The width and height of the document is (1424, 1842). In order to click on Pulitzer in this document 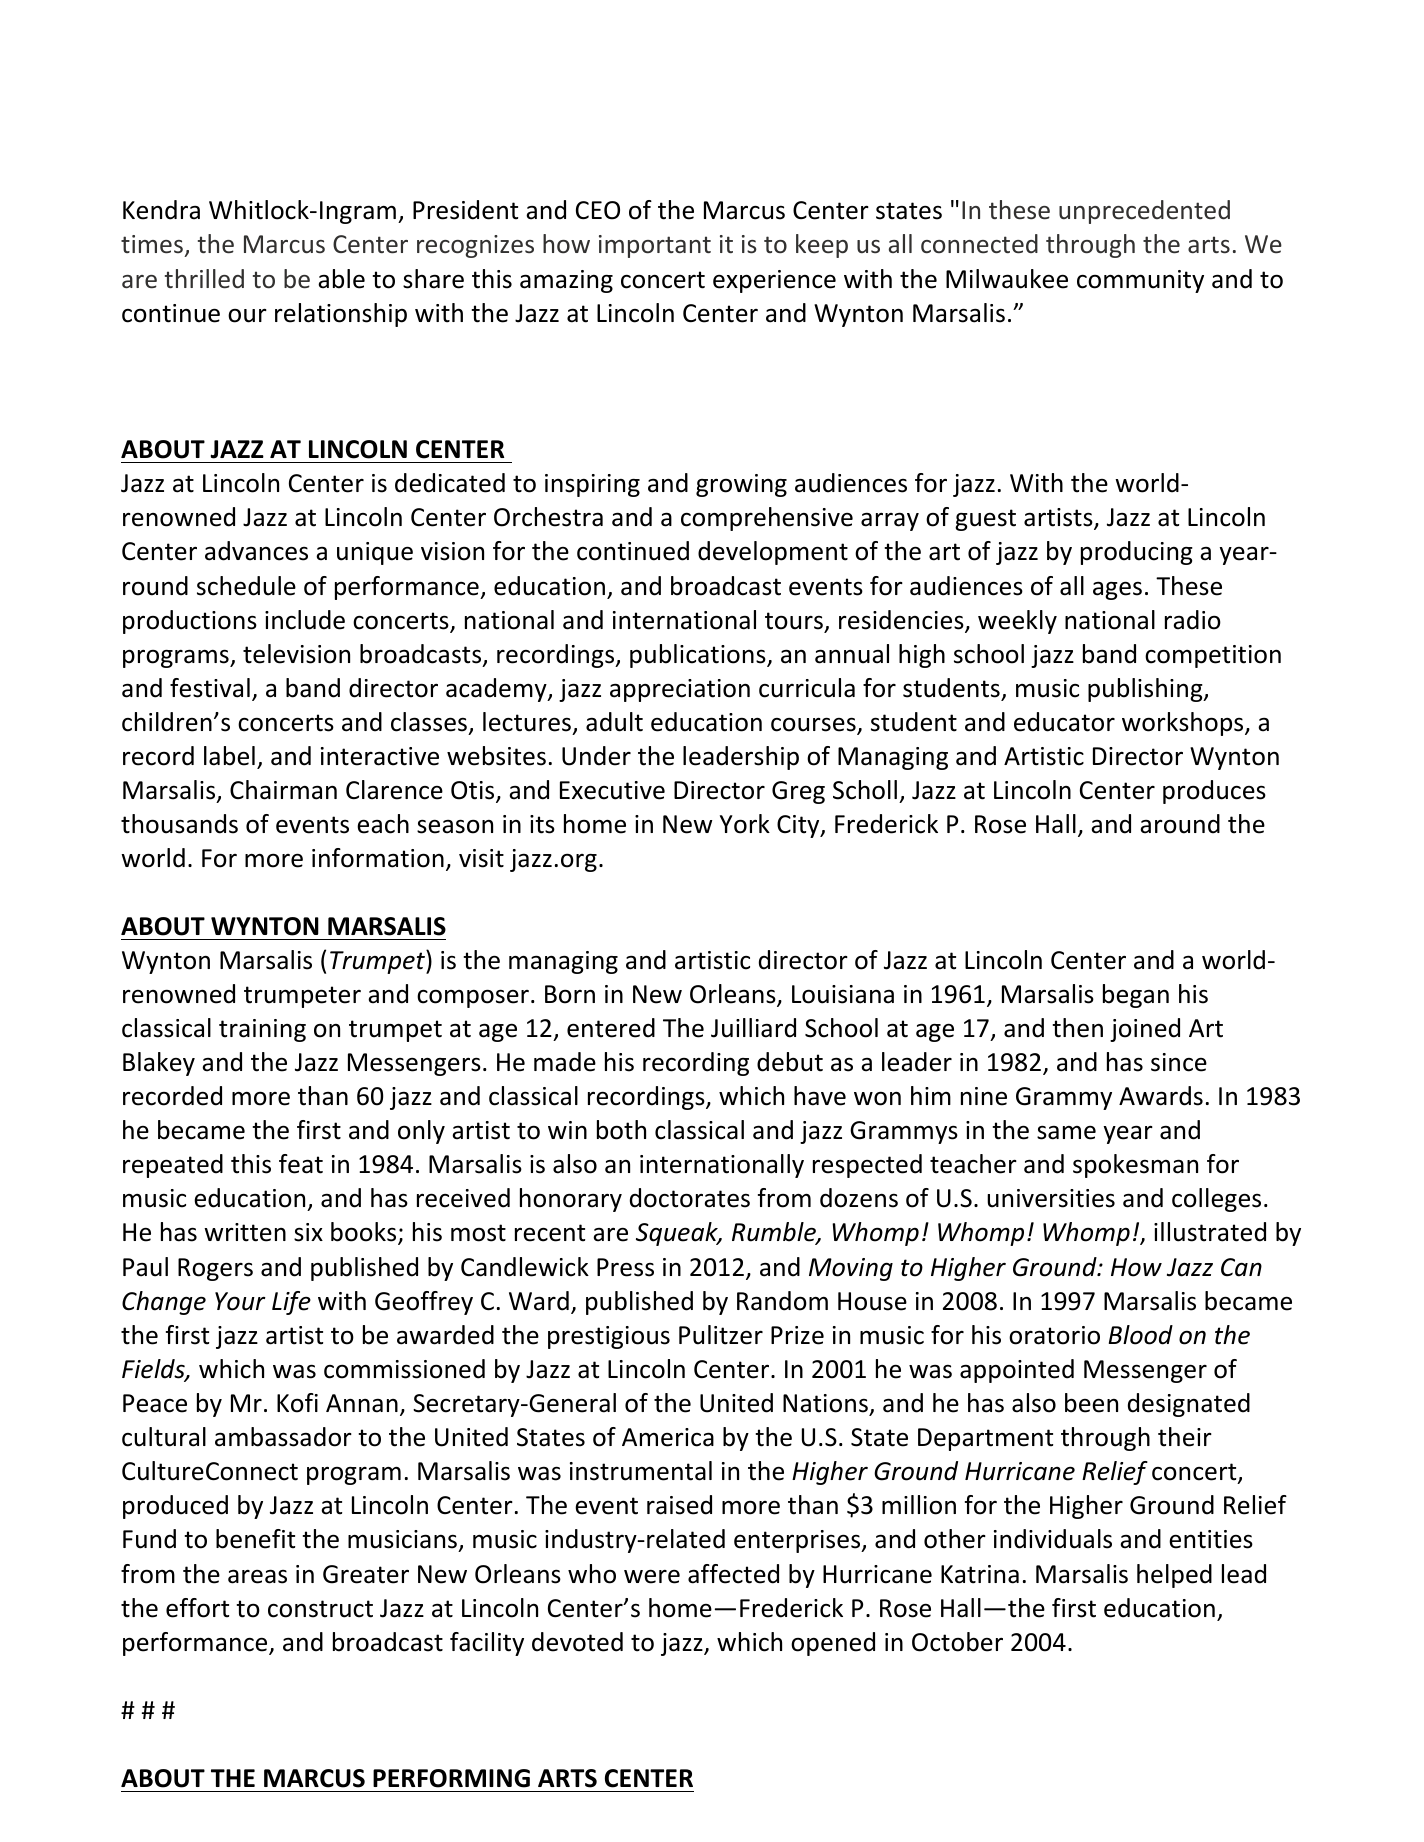, I will do `click(721, 1335)`.
